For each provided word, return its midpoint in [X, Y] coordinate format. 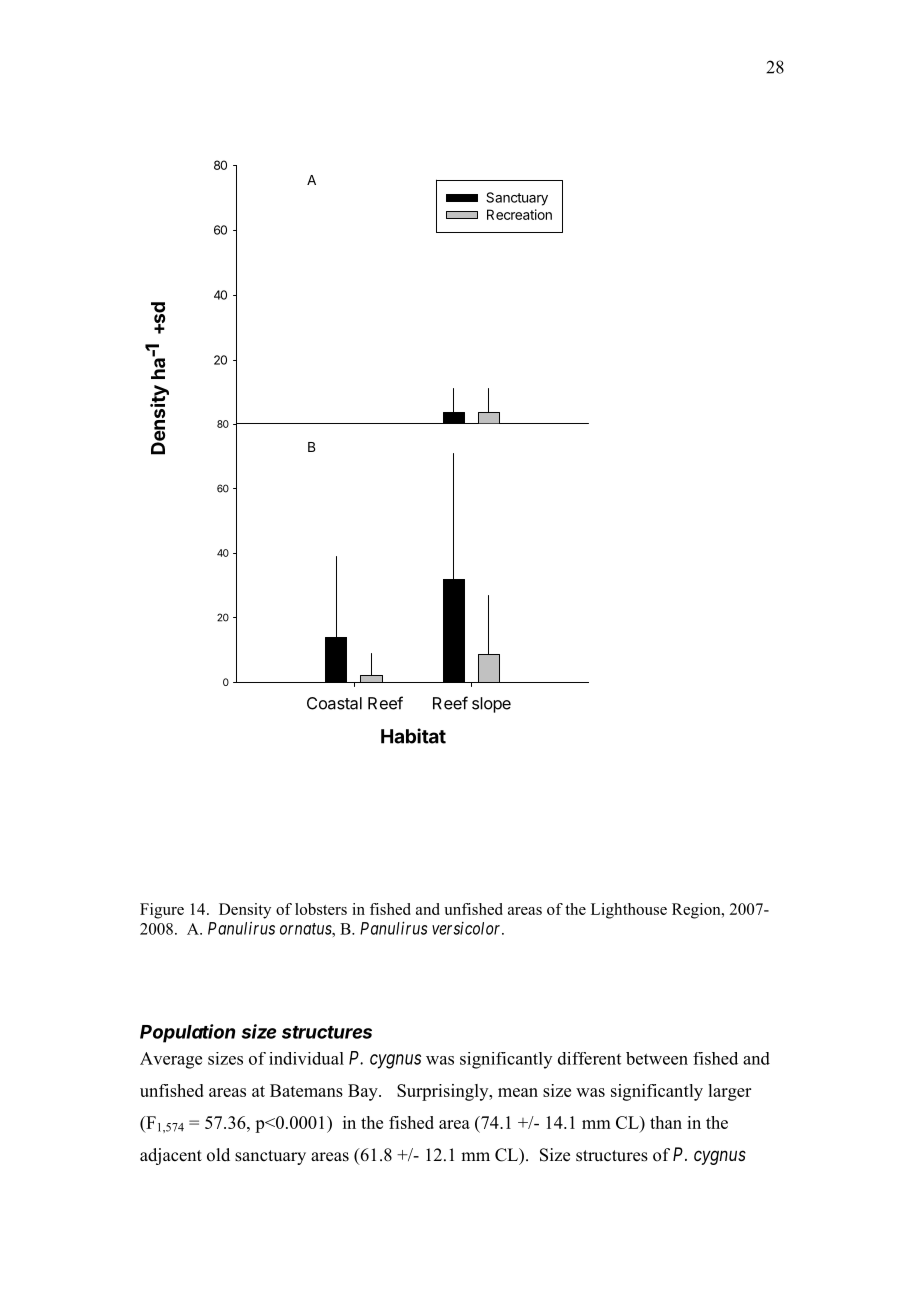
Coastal [334, 703]
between [657, 1058]
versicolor [468, 928]
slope [491, 705]
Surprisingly [444, 1092]
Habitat [413, 736]
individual [306, 1058]
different [589, 1058]
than [666, 1122]
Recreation [519, 214]
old [218, 1155]
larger [729, 1092]
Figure [162, 911]
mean [518, 1092]
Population [187, 1033]
